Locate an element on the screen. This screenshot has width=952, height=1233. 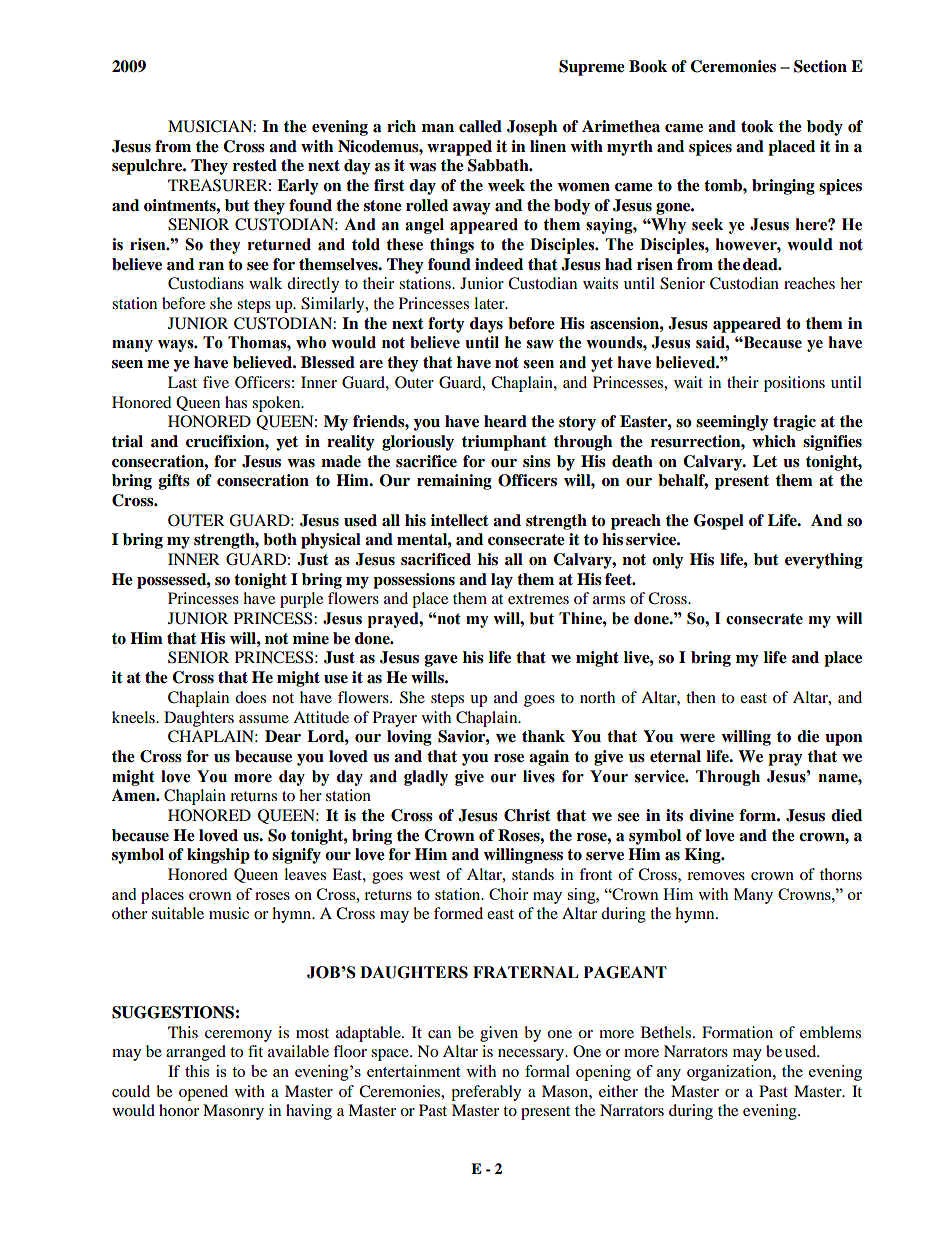
preferably is located at coordinates (486, 1093).
